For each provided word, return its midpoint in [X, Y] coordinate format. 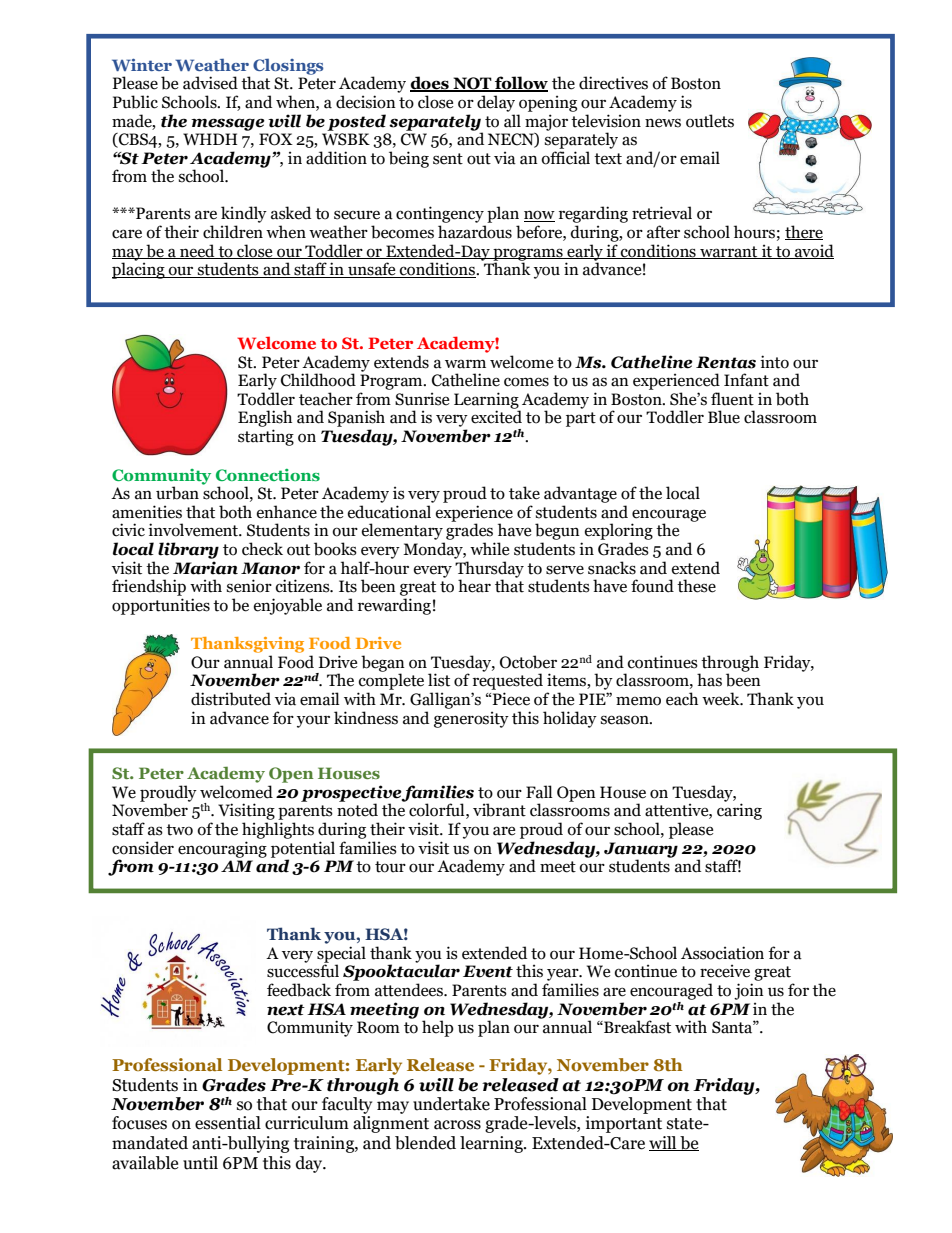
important [624, 1124]
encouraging [222, 849]
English [265, 418]
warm [465, 364]
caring [739, 811]
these [696, 586]
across [457, 1125]
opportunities [161, 606]
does [430, 84]
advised [210, 83]
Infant [746, 380]
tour [390, 867]
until [200, 1163]
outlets [710, 121]
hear [474, 586]
